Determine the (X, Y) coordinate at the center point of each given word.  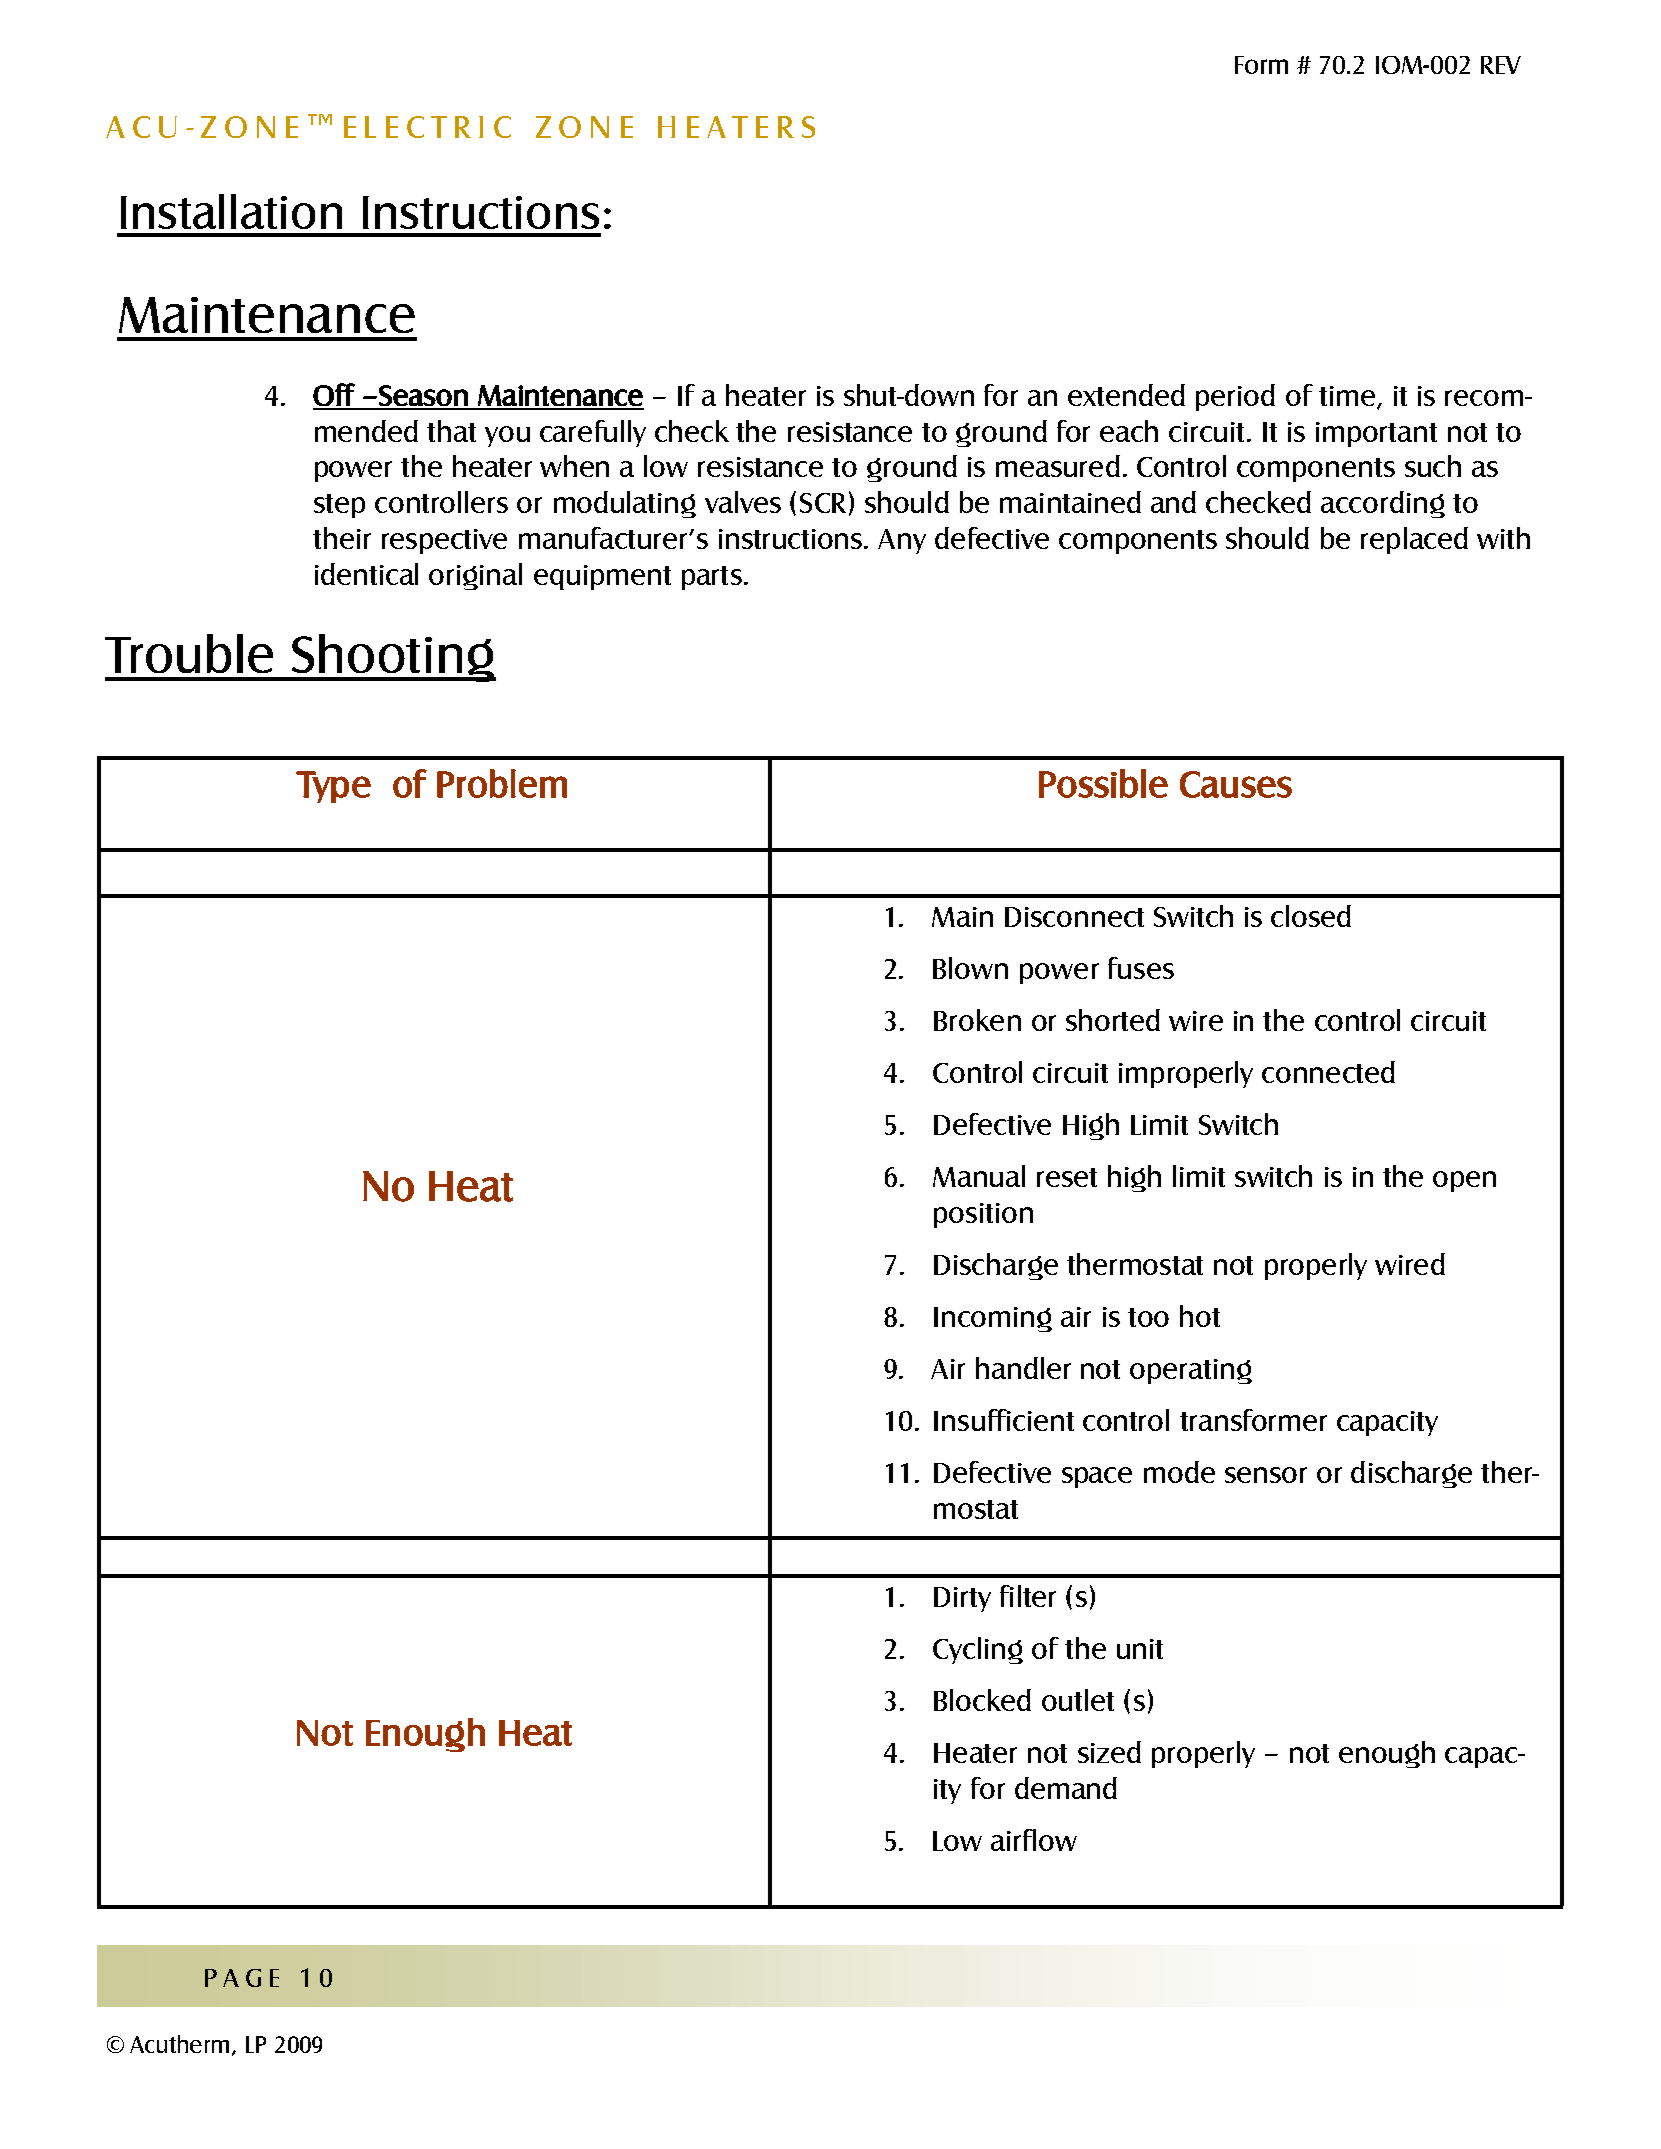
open (1464, 1181)
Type (333, 787)
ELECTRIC (427, 127)
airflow (1034, 1840)
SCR (823, 503)
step (339, 506)
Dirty (962, 1599)
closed (1311, 916)
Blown (970, 968)
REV (1501, 65)
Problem (502, 783)
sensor (1266, 1475)
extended (1126, 395)
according (1383, 504)
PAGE (242, 1978)
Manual (979, 1176)
